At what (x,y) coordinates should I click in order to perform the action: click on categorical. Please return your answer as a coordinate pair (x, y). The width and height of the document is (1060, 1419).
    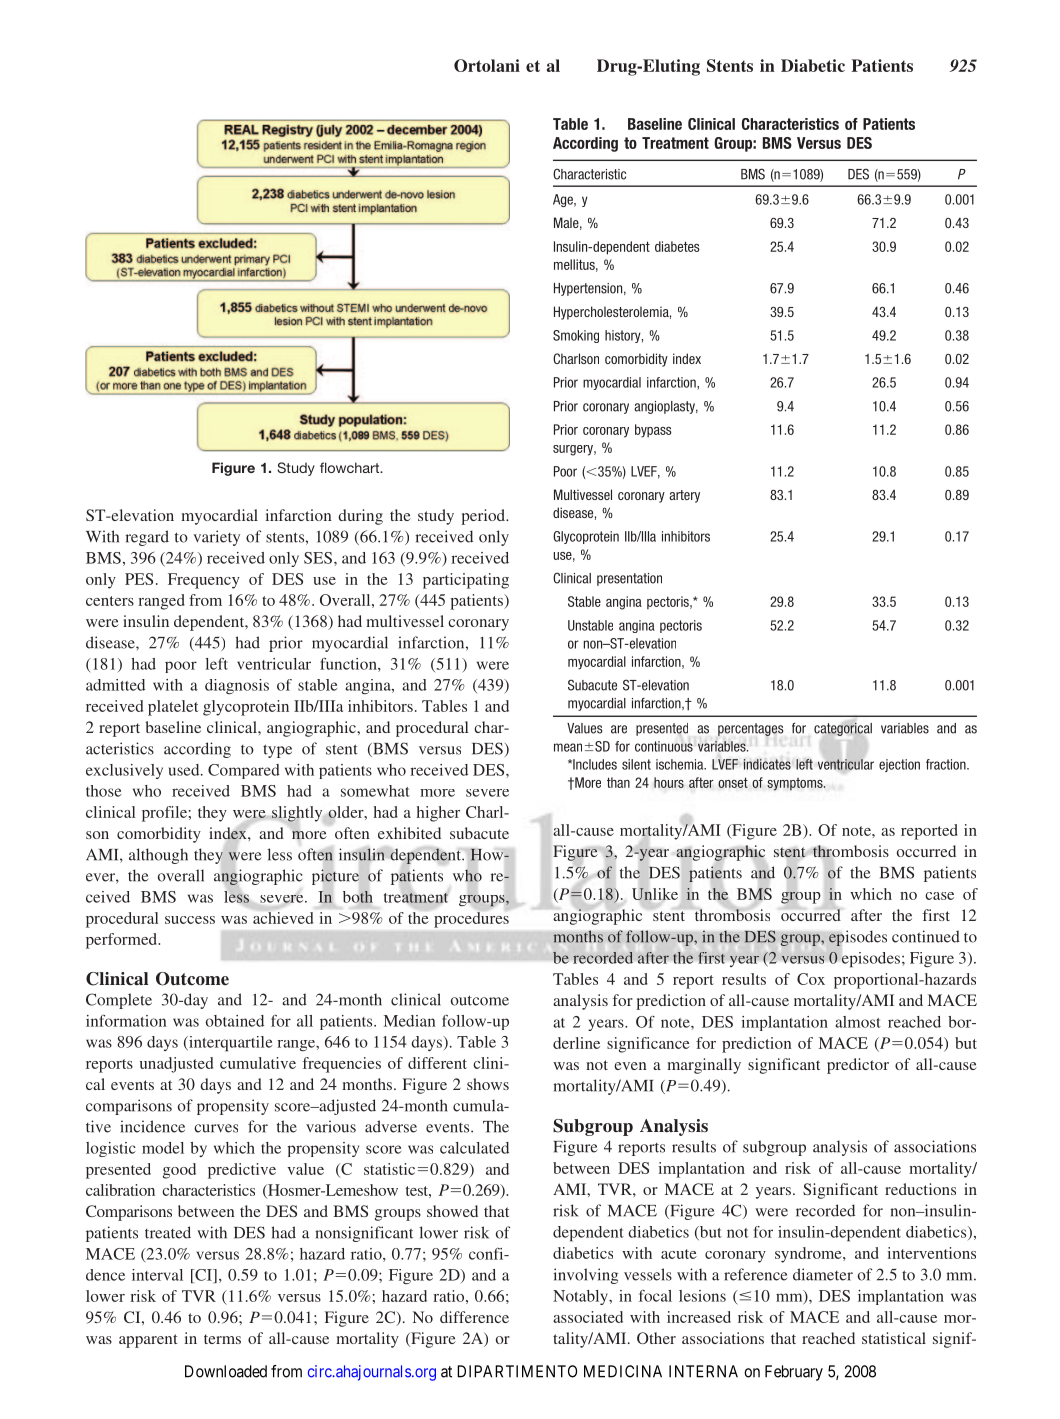
    Looking at the image, I should click on (843, 729).
